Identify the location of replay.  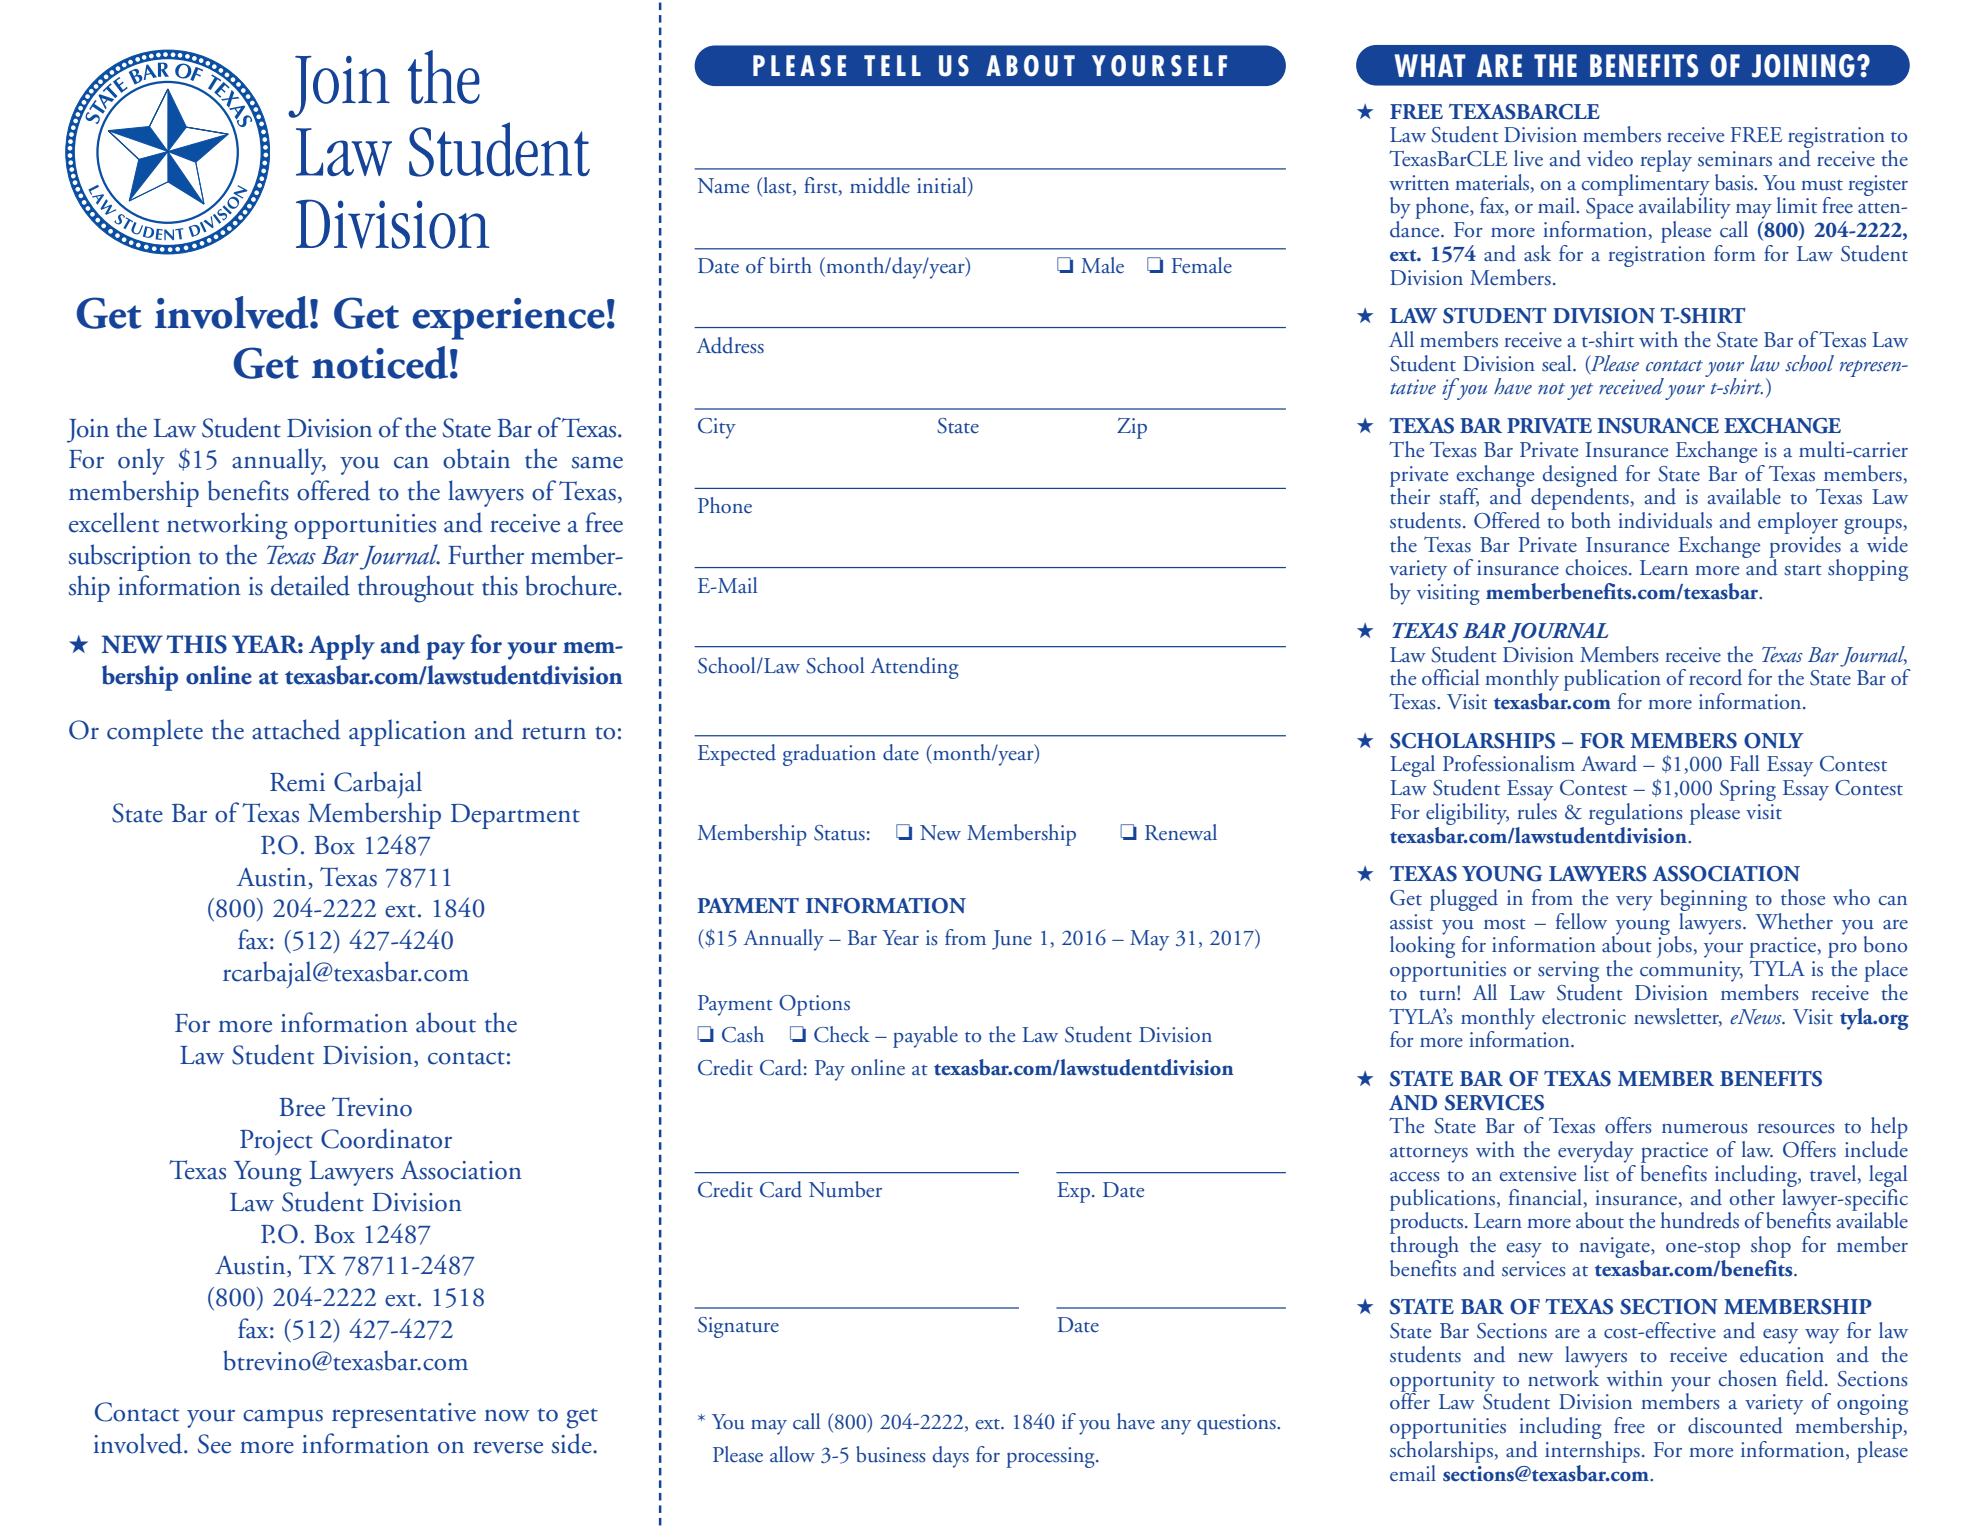
(1666, 161).
